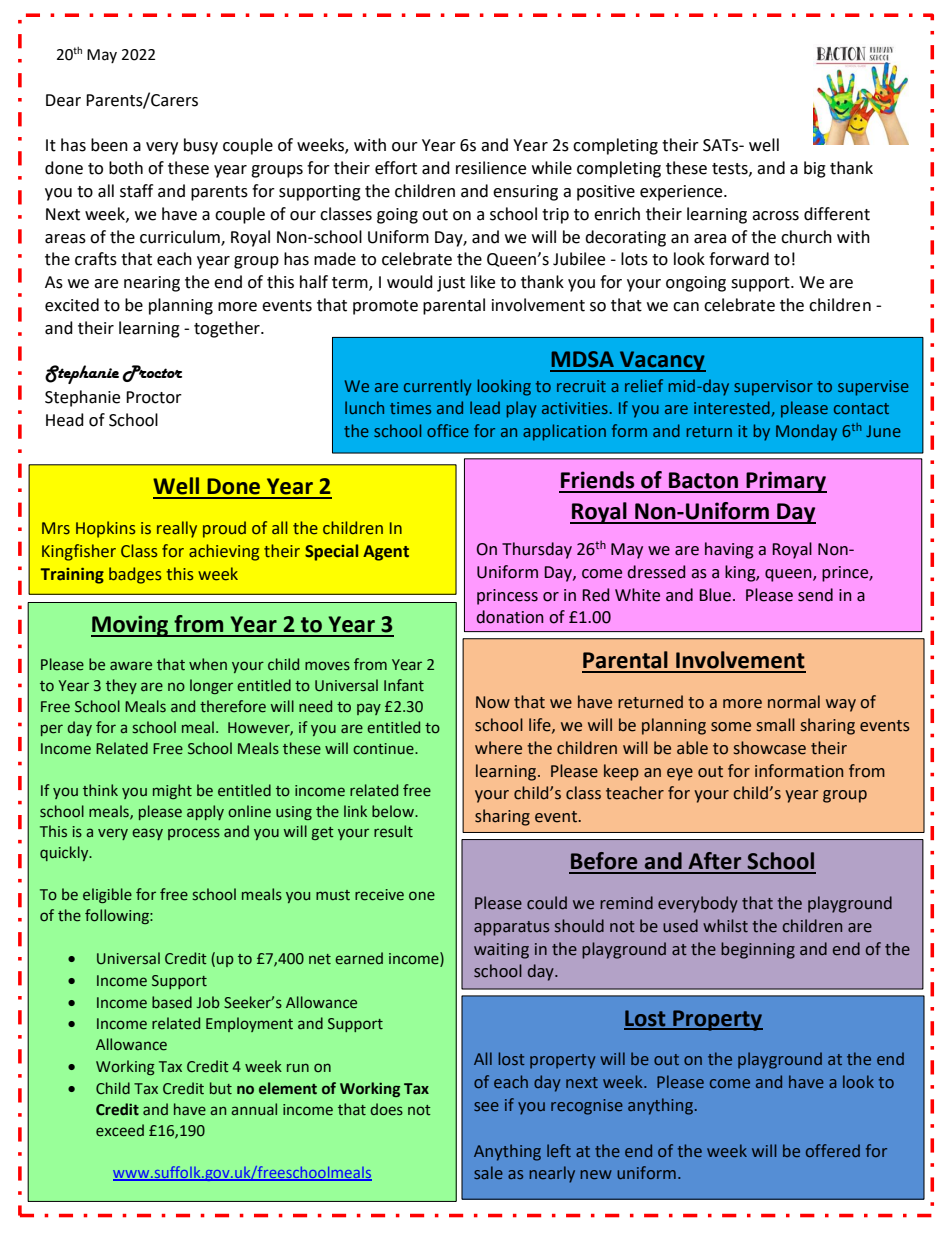  What do you see at coordinates (785, 482) in the page?
I see `Primary` at bounding box center [785, 482].
